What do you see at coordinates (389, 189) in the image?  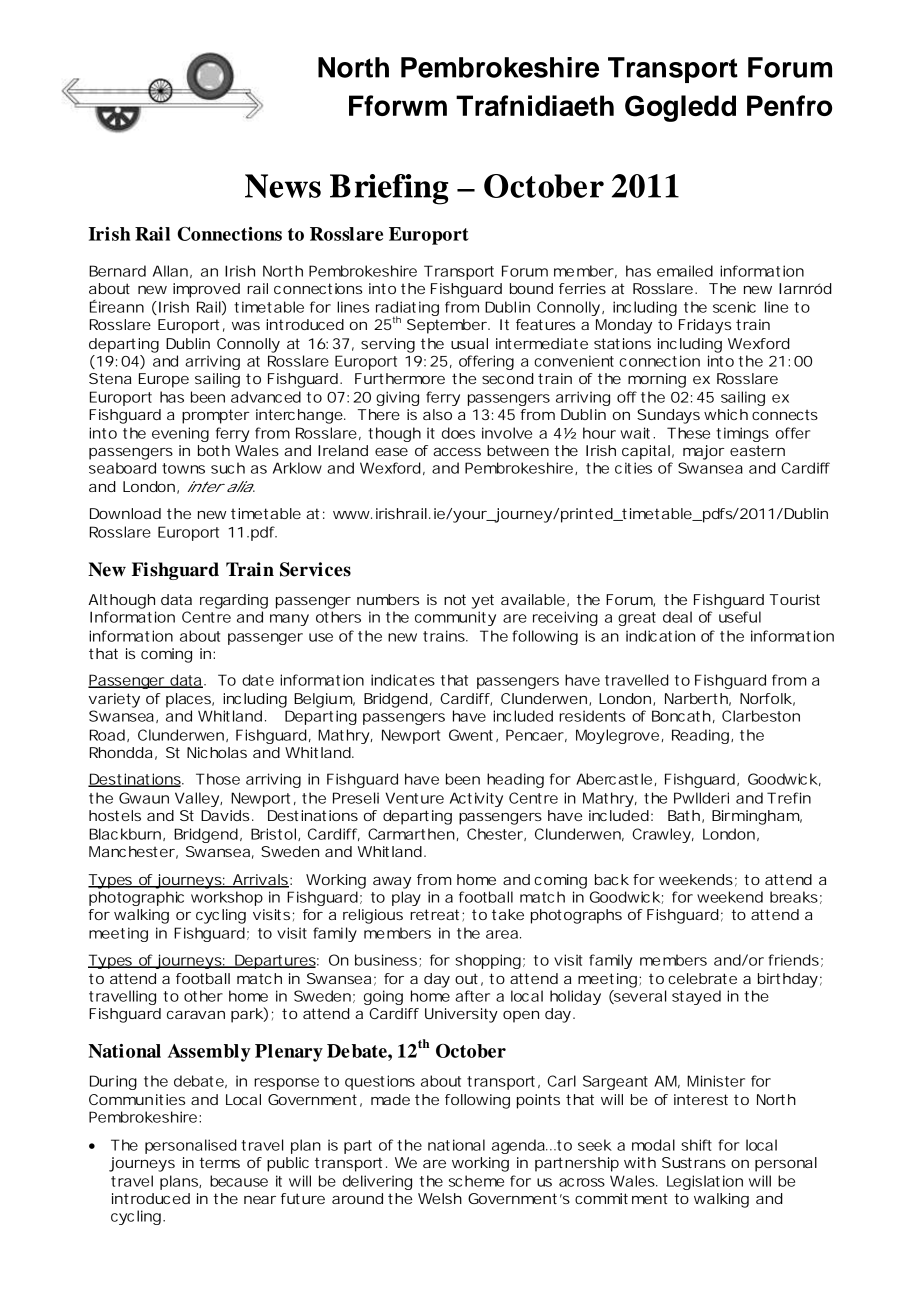 I see `Briefing` at bounding box center [389, 189].
